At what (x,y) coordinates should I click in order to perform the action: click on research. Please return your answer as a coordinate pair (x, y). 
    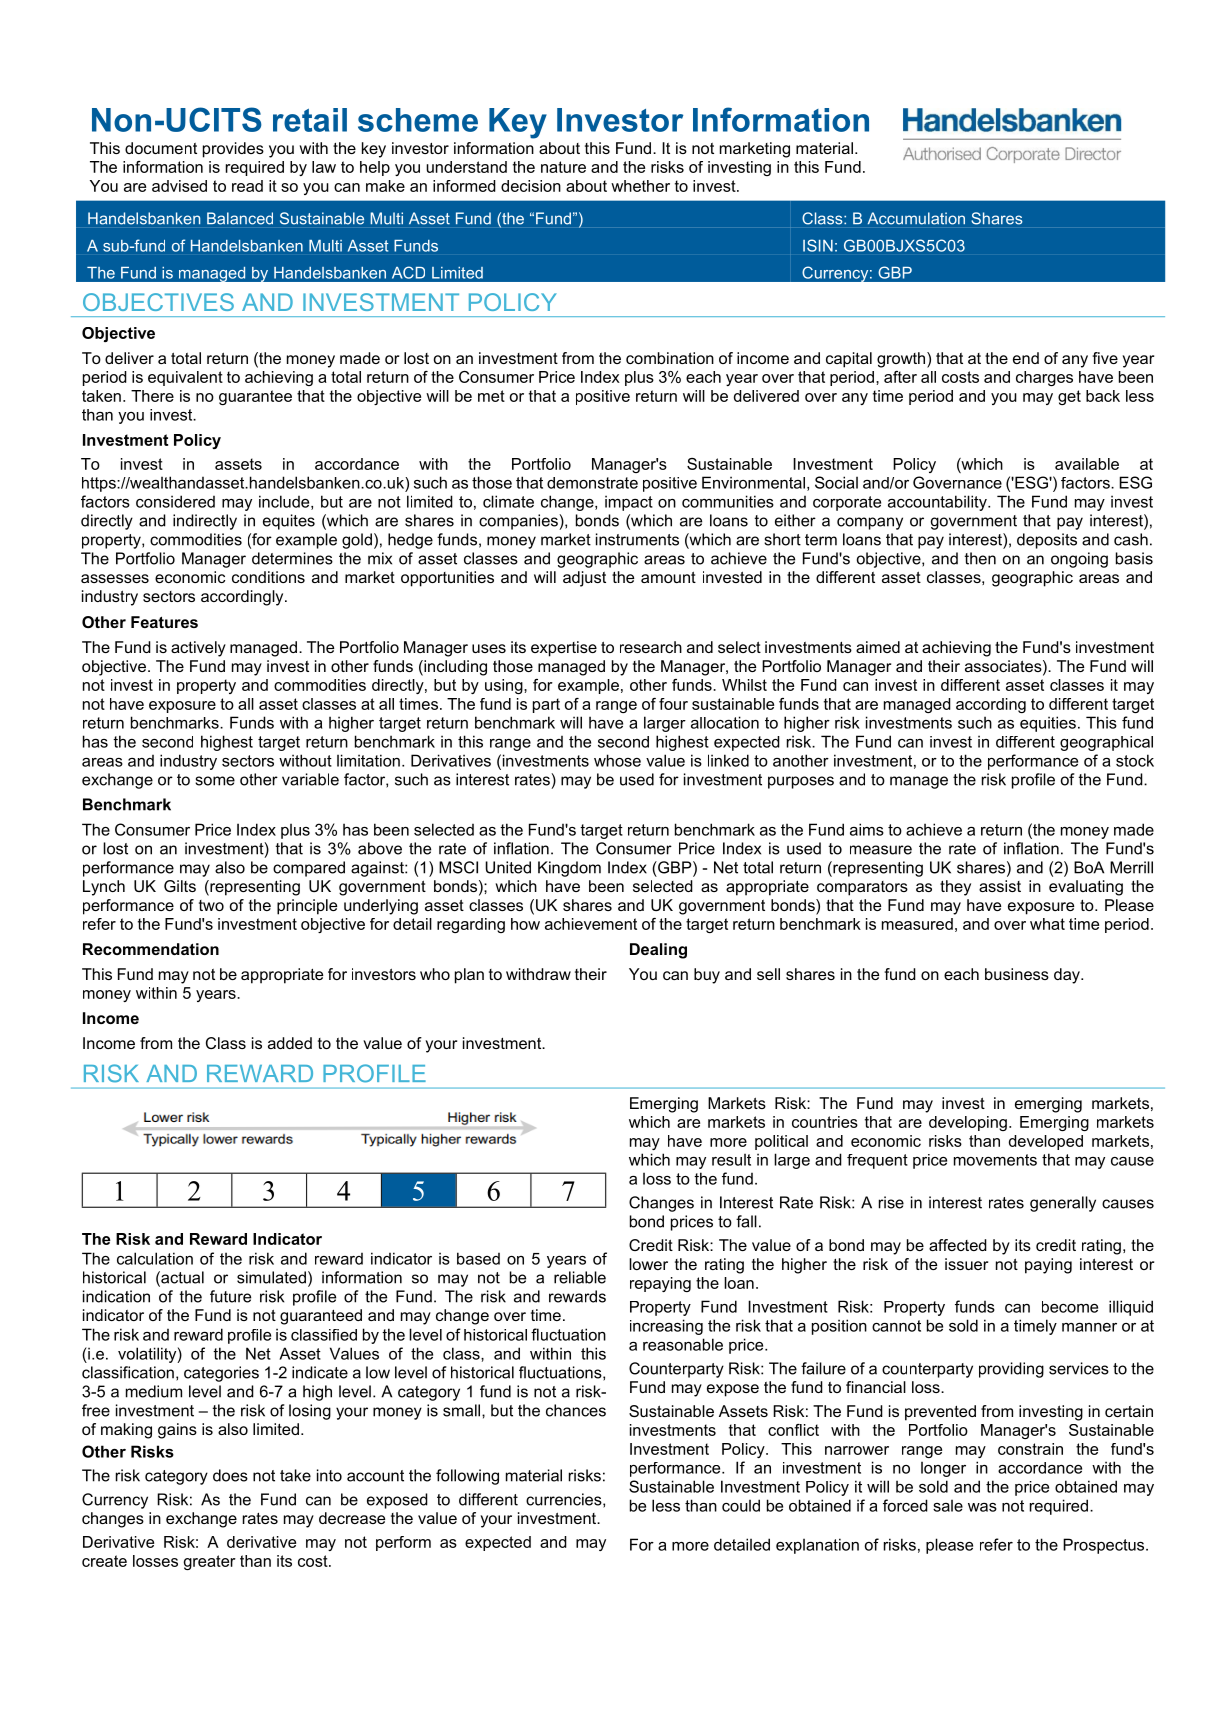
    Looking at the image, I should click on (651, 647).
